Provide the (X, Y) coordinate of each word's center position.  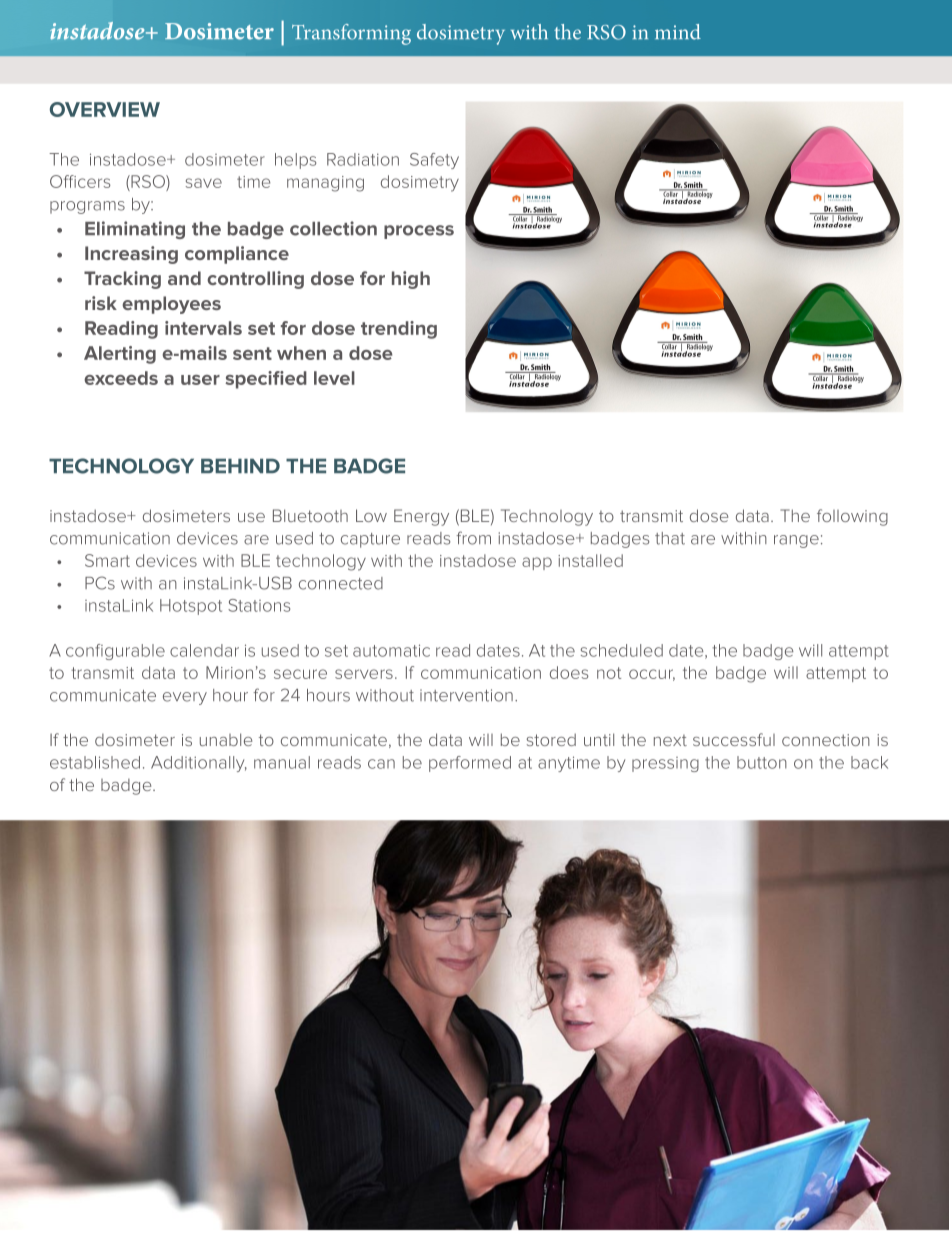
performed (470, 764)
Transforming (351, 34)
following (852, 517)
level (334, 378)
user (200, 380)
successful (734, 739)
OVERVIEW (105, 109)
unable (226, 739)
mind (678, 32)
